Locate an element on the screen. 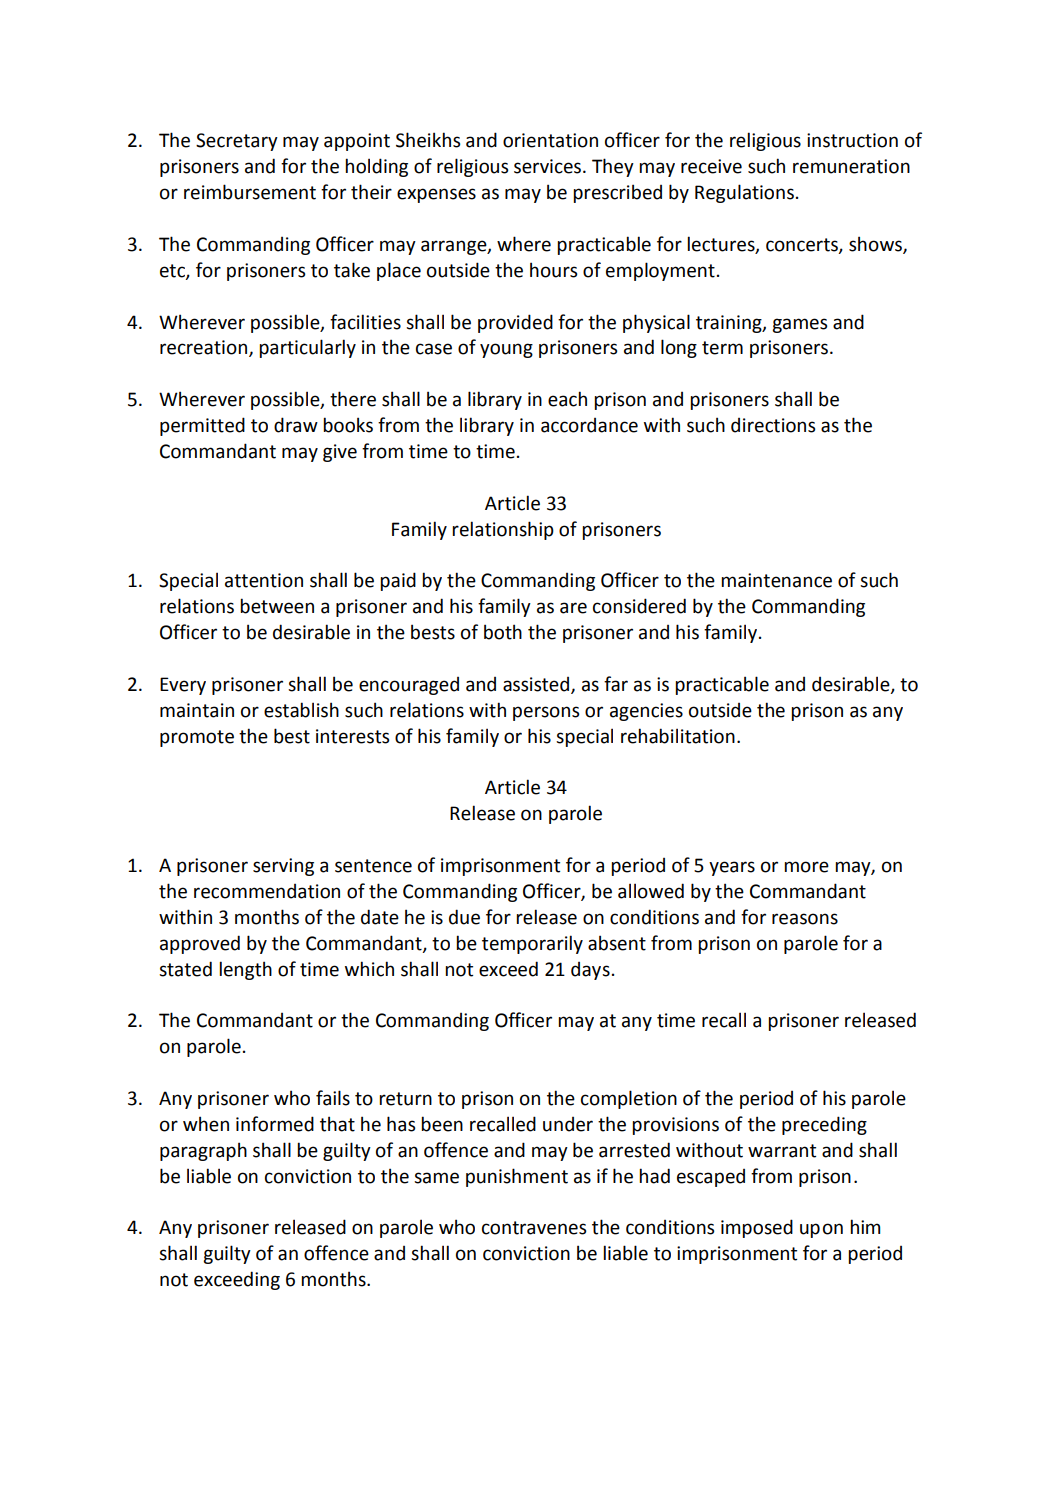  services is located at coordinates (549, 166).
